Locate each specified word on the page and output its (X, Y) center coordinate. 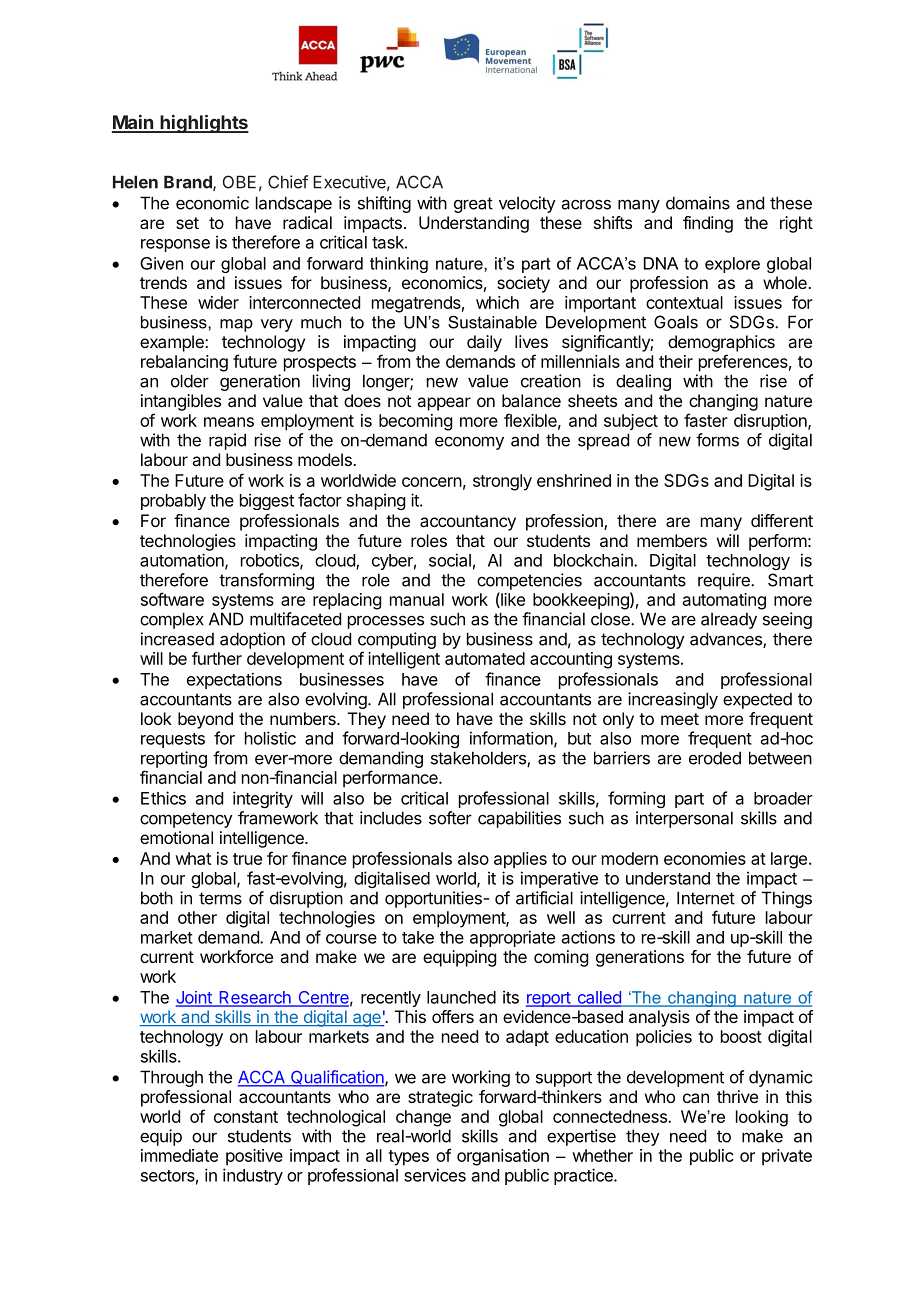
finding (708, 224)
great (473, 205)
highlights (203, 124)
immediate (179, 1155)
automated (485, 658)
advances (727, 640)
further (217, 658)
